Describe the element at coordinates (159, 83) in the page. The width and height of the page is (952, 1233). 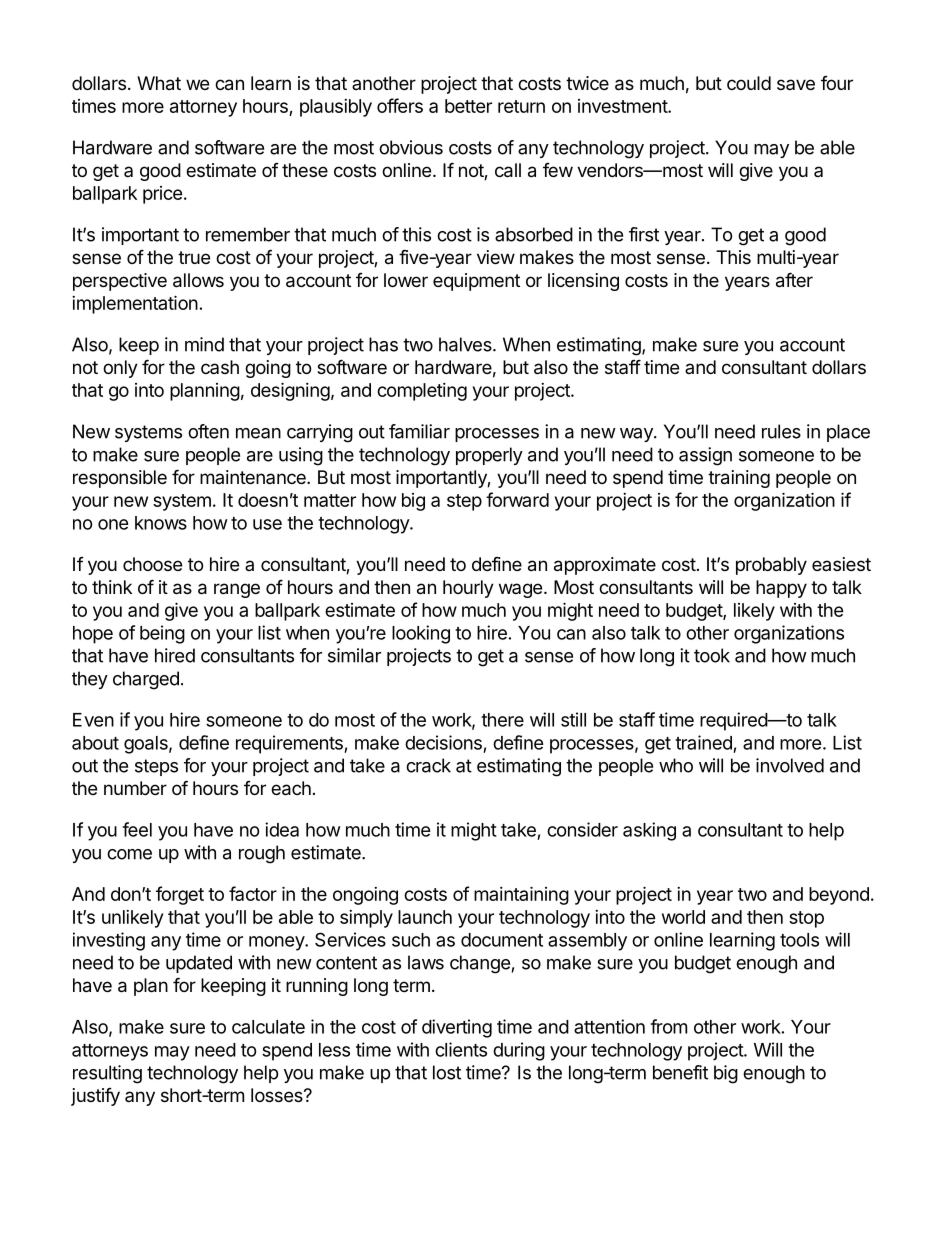
I see `What` at that location.
